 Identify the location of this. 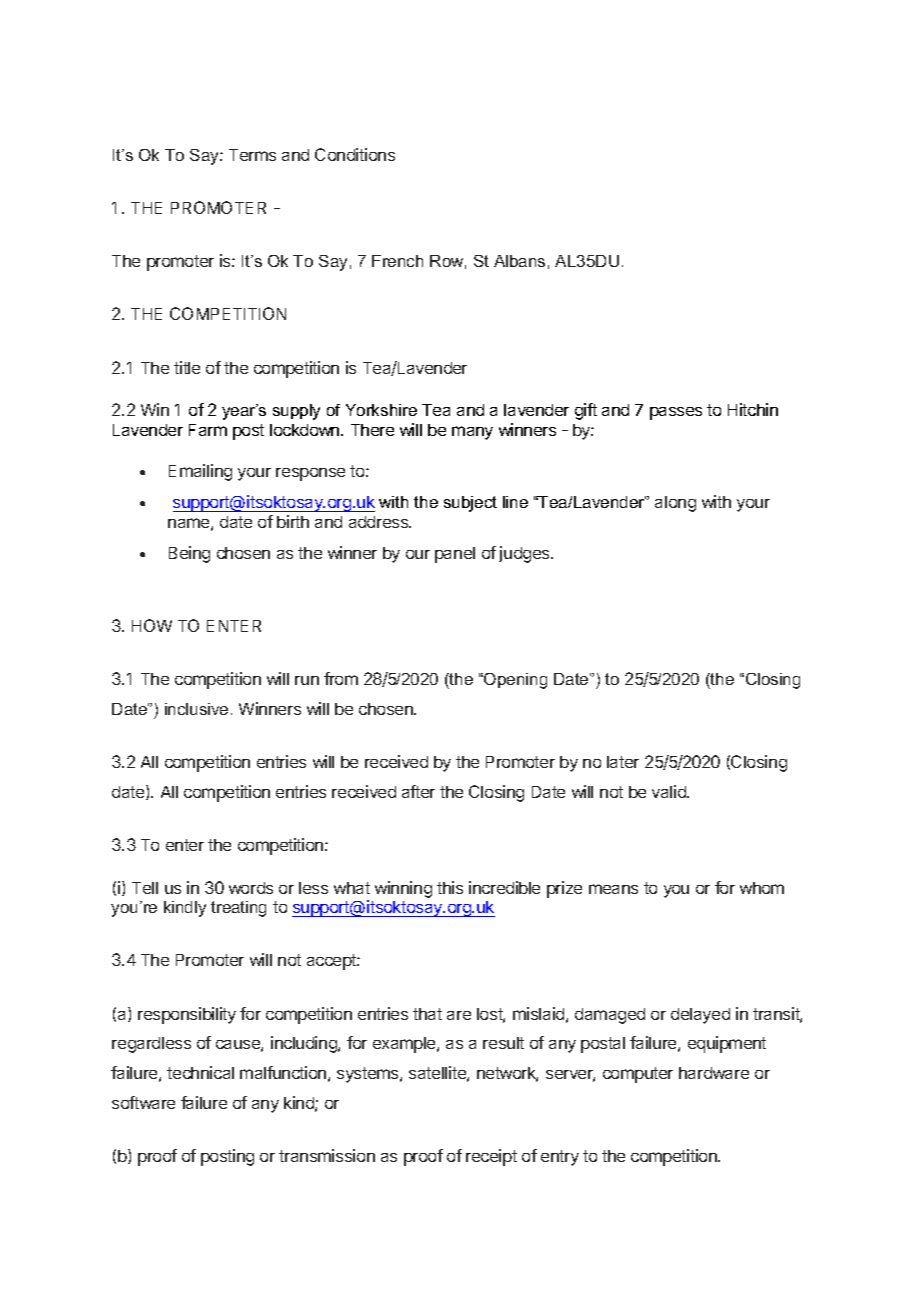
(450, 887).
